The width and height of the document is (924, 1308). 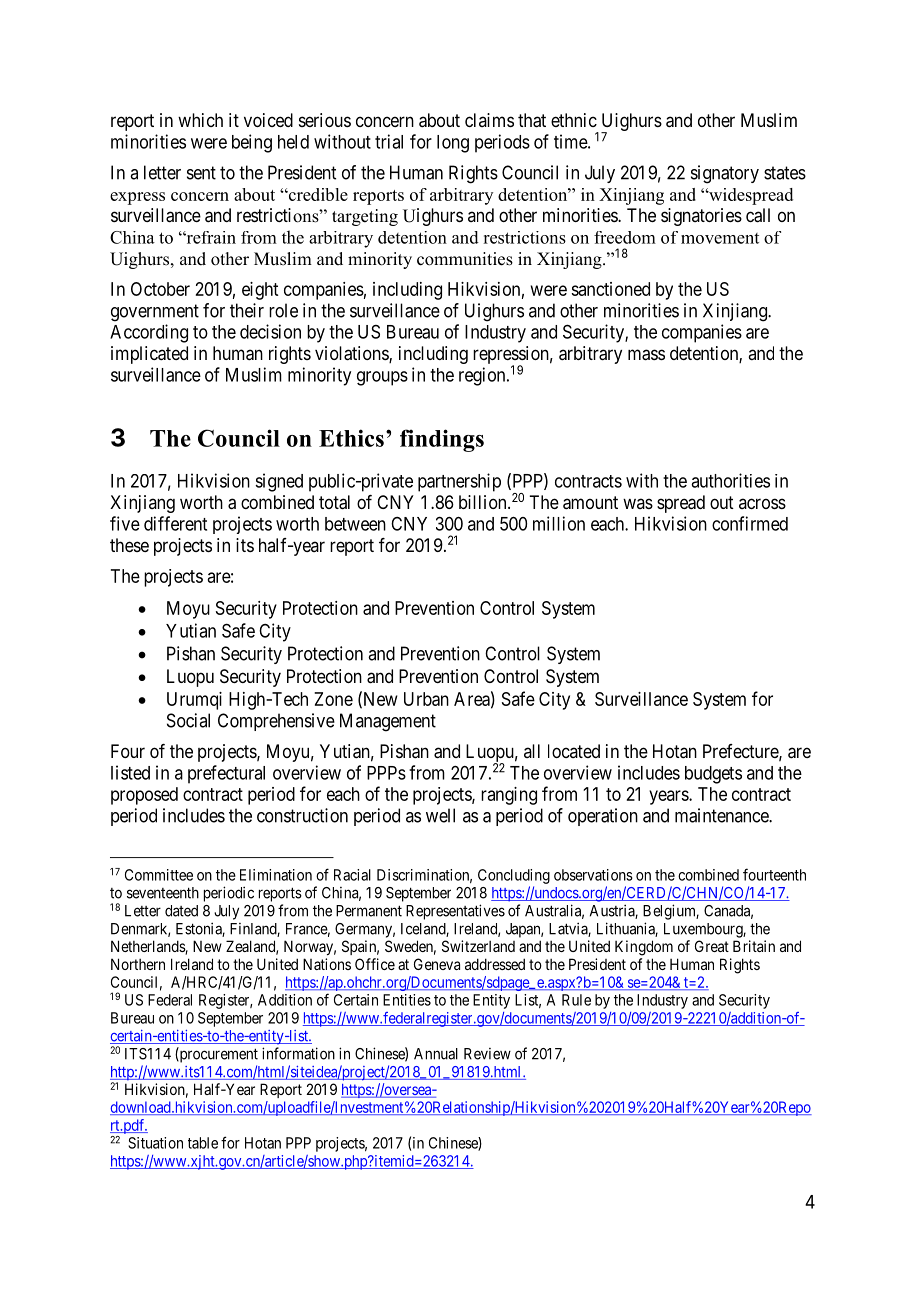 What do you see at coordinates (149, 355) in the document?
I see `implicated` at bounding box center [149, 355].
